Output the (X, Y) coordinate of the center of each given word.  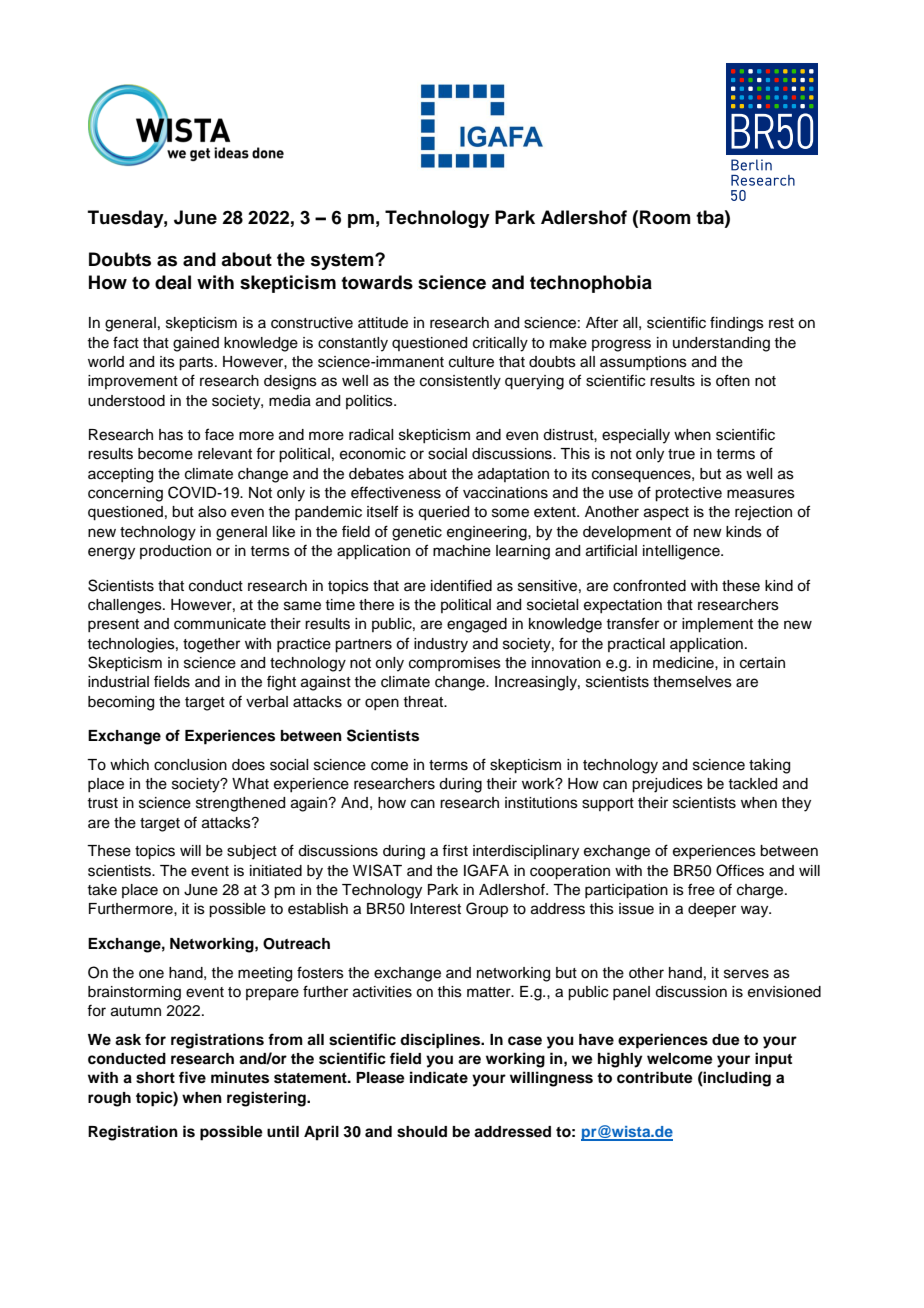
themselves (692, 682)
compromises (455, 664)
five (192, 1077)
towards (377, 282)
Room (665, 217)
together (211, 645)
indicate (439, 1077)
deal (173, 282)
